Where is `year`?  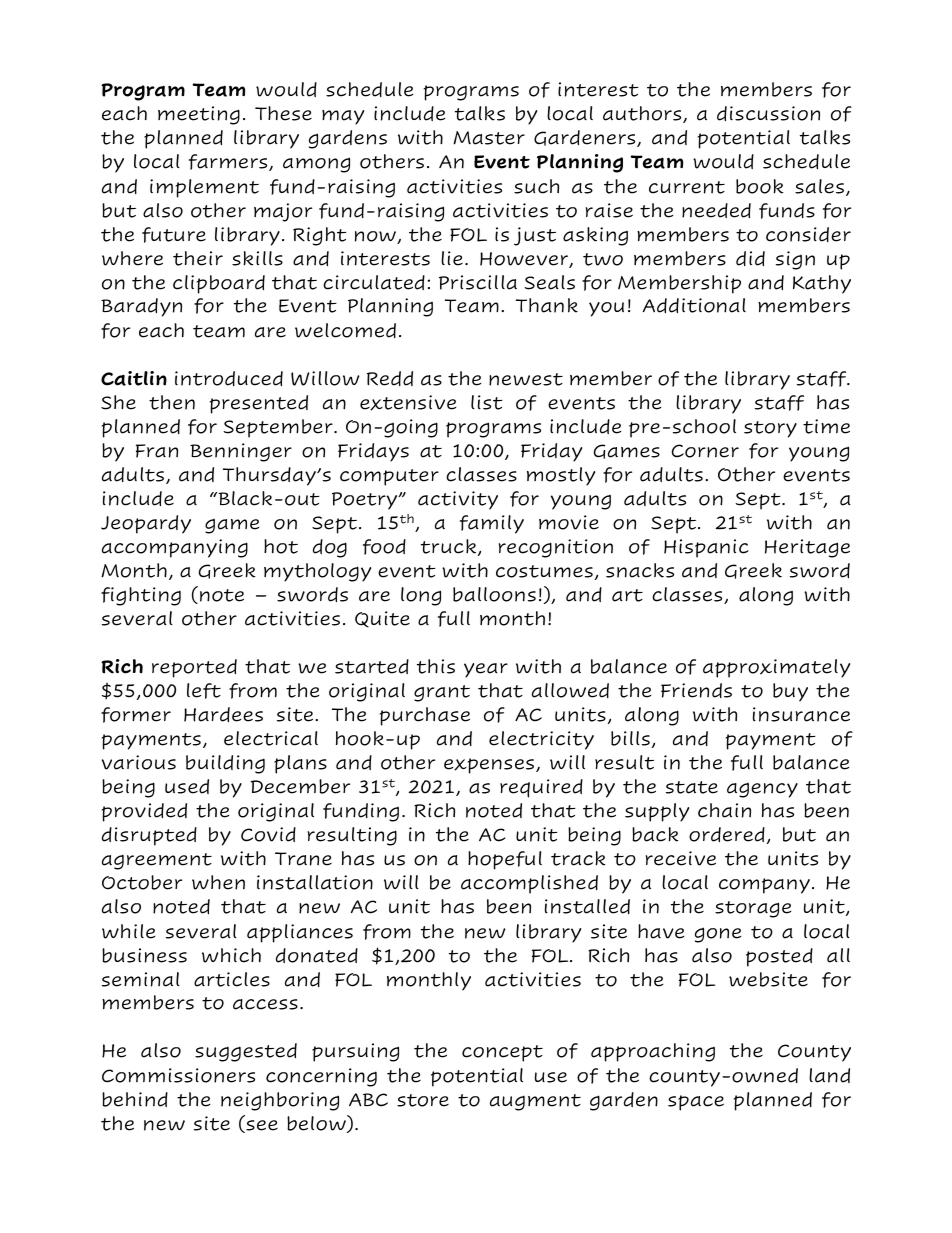
year is located at coordinates (486, 670).
